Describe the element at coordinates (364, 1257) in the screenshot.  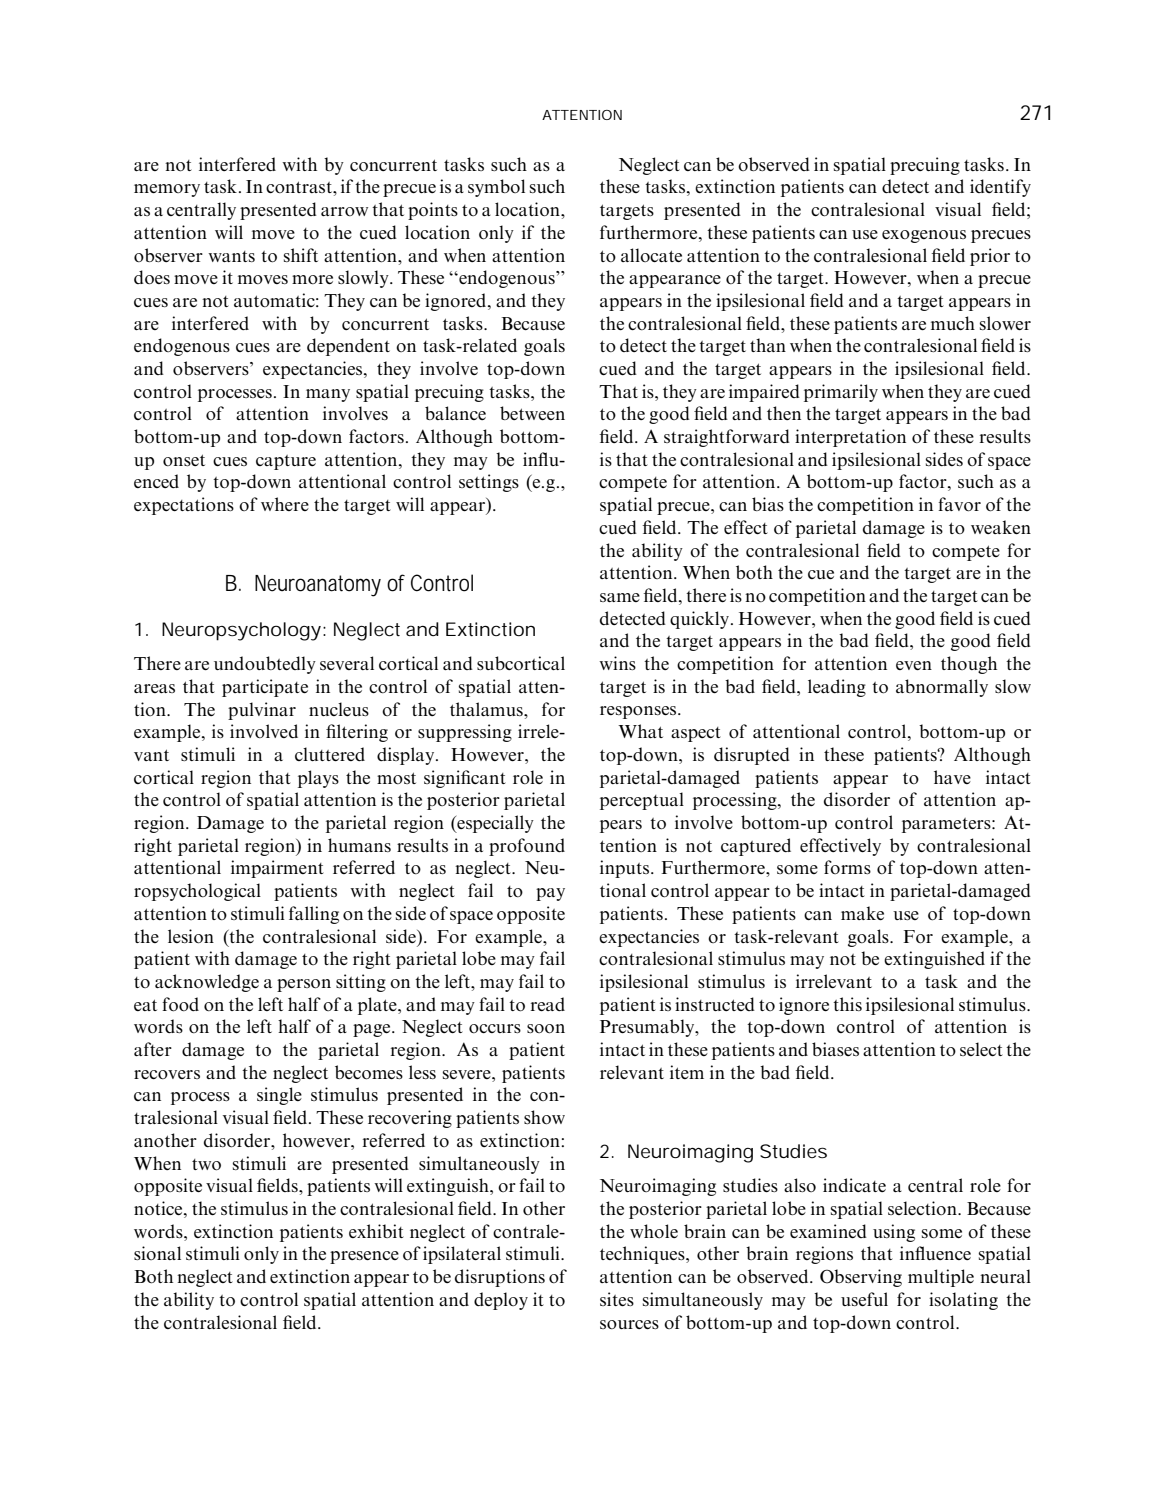
I see `presence` at that location.
